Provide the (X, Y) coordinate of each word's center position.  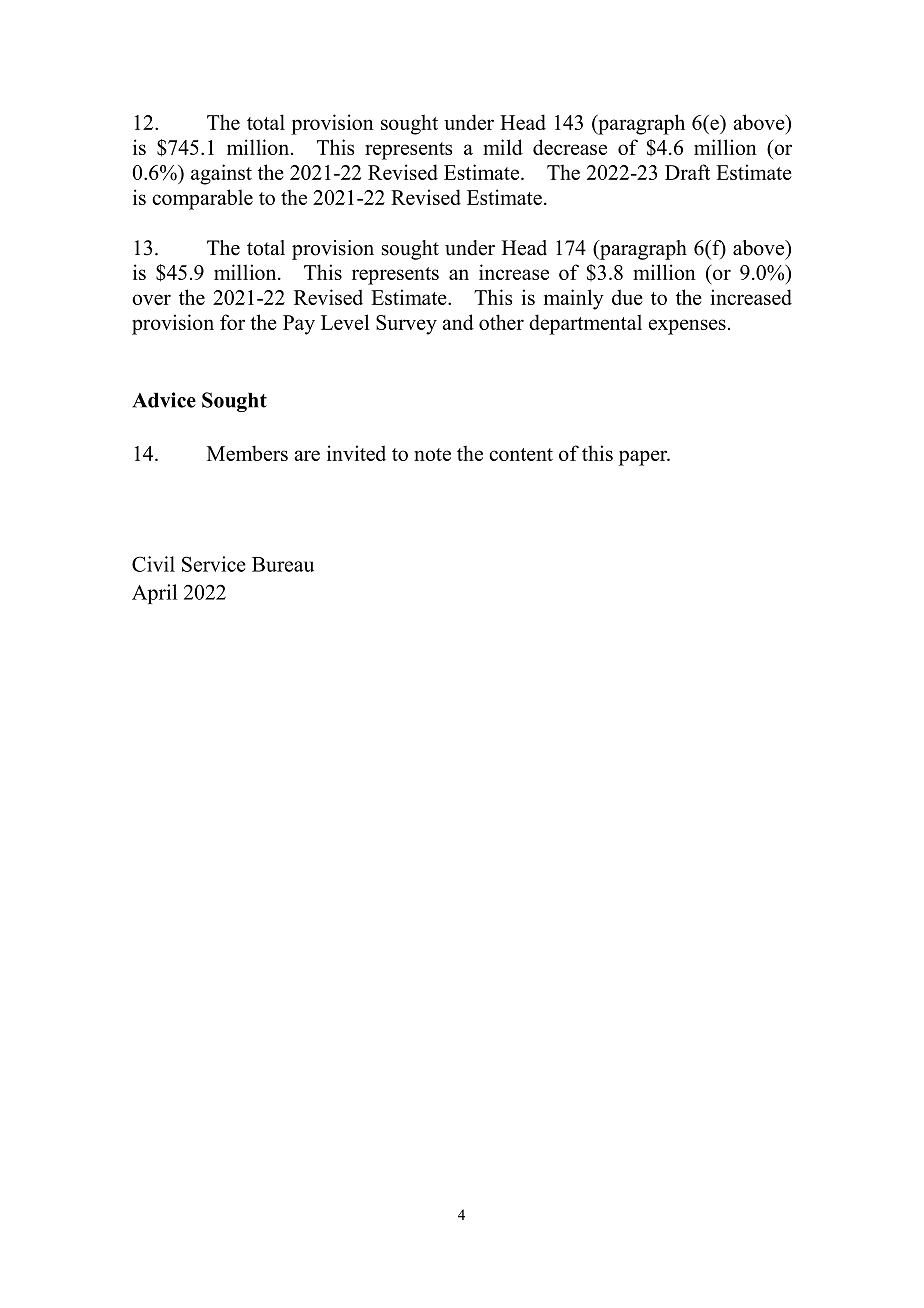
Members (247, 453)
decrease (570, 147)
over (151, 299)
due (627, 297)
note (432, 454)
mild (503, 147)
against (221, 174)
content (521, 454)
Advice (164, 400)
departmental (585, 324)
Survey (406, 325)
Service (214, 564)
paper (644, 458)
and (458, 322)
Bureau (283, 564)
